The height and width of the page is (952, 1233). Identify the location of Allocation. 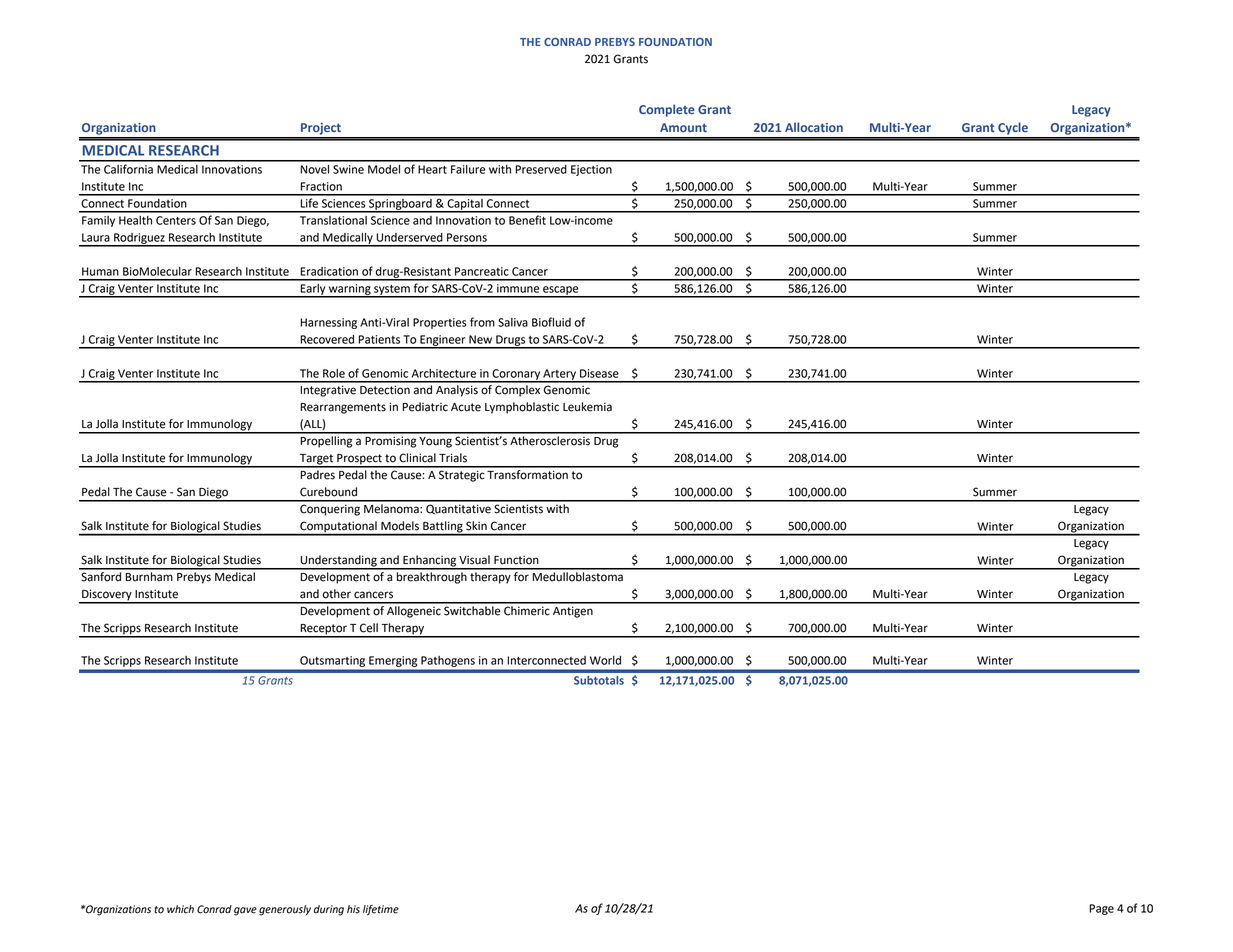
(814, 127).
